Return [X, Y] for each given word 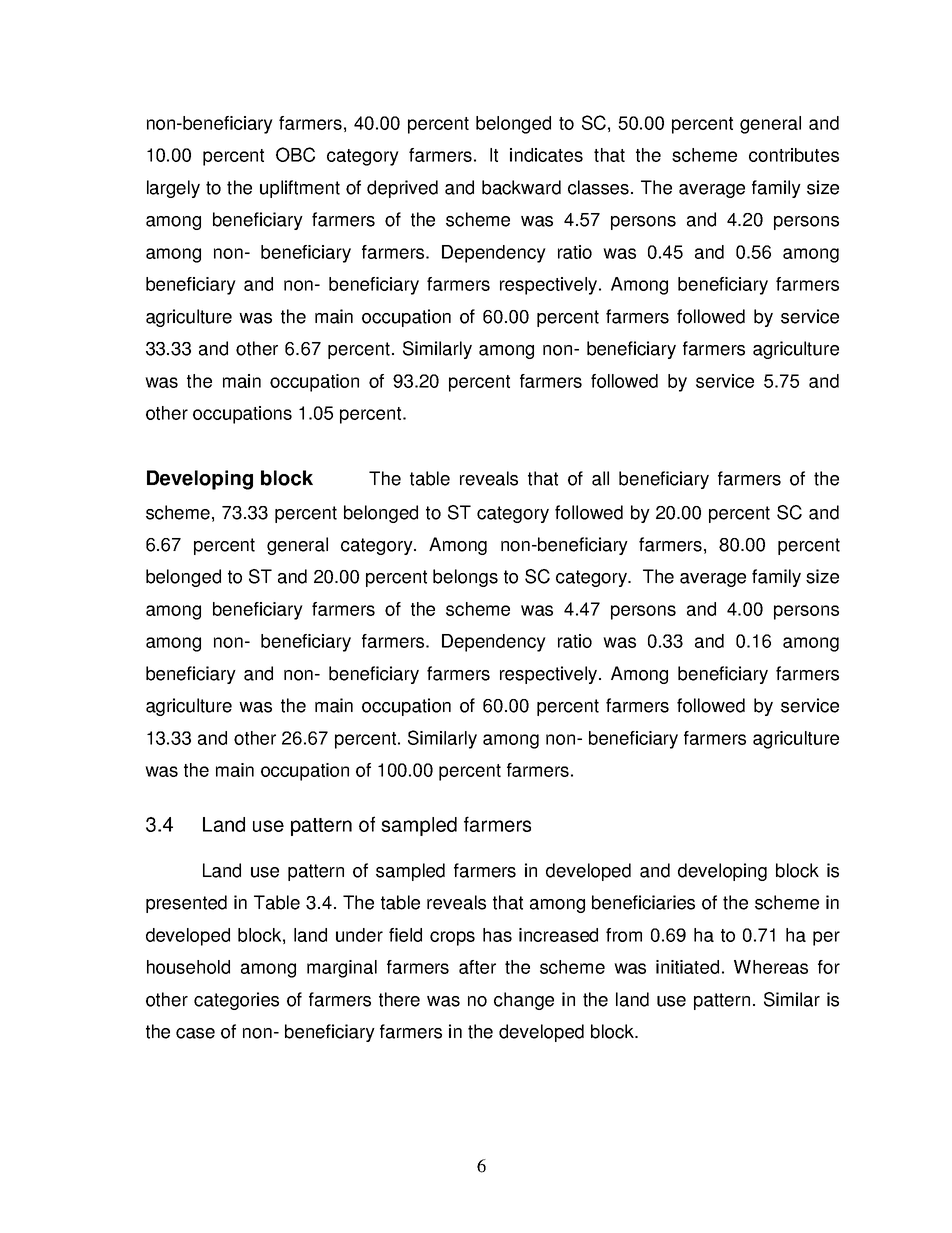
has [497, 935]
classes [598, 187]
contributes [794, 155]
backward [521, 187]
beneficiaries [643, 902]
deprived [402, 189]
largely [173, 189]
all [600, 478]
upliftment [300, 189]
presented [186, 904]
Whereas [771, 967]
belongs [465, 578]
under [359, 935]
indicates [546, 155]
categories [236, 1001]
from [624, 935]
